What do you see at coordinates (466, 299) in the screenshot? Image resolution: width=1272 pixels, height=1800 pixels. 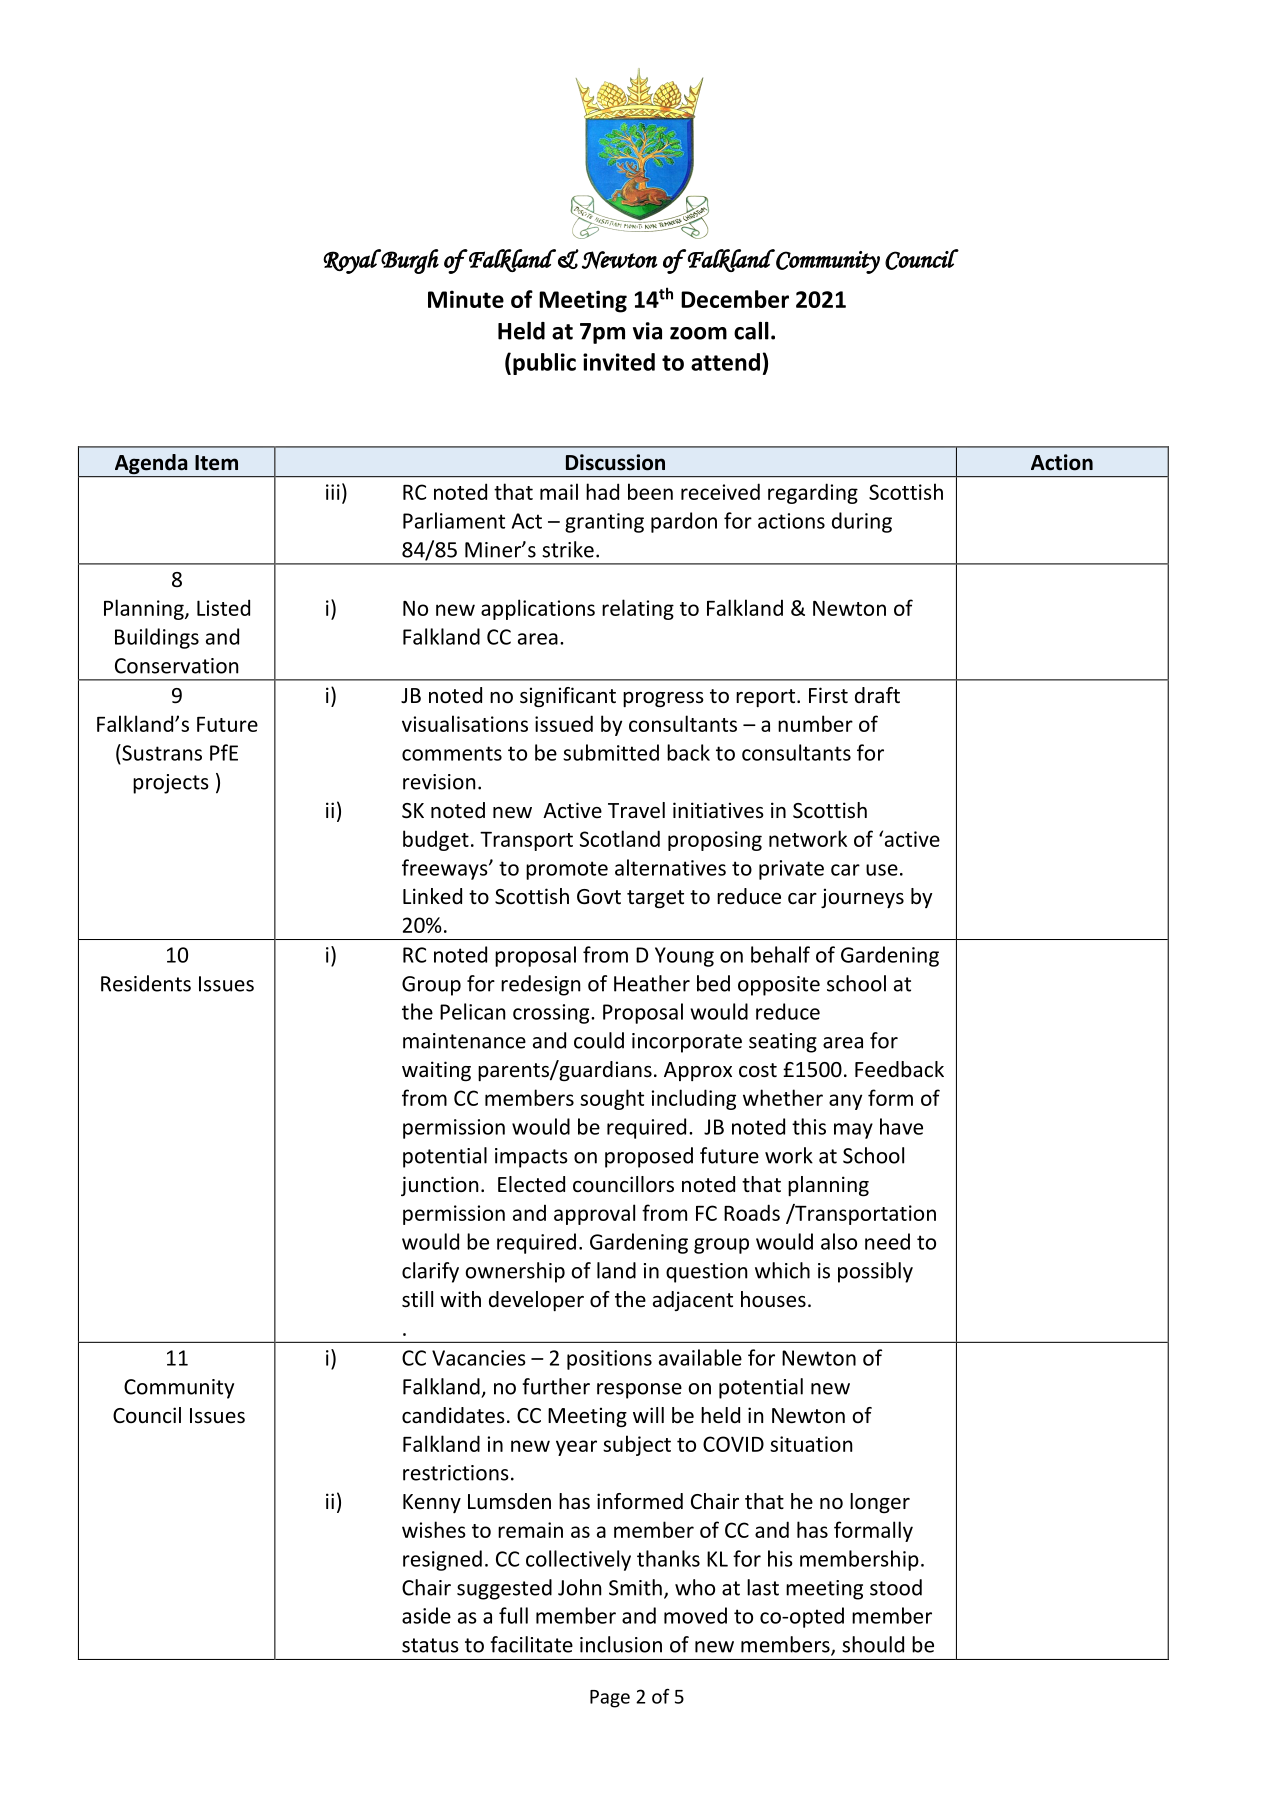 I see `Minute` at bounding box center [466, 299].
